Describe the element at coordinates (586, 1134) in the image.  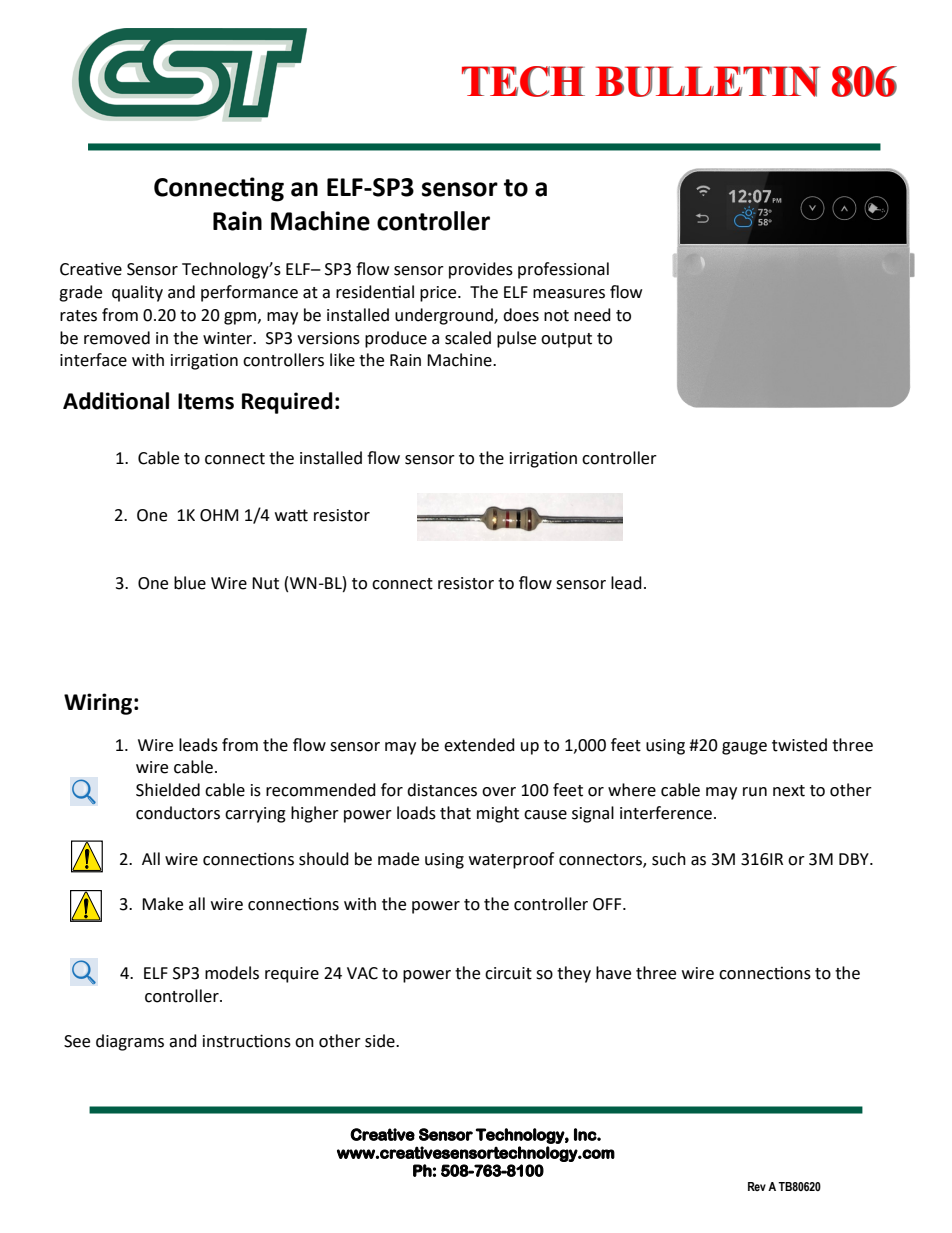
I see `Inc` at that location.
